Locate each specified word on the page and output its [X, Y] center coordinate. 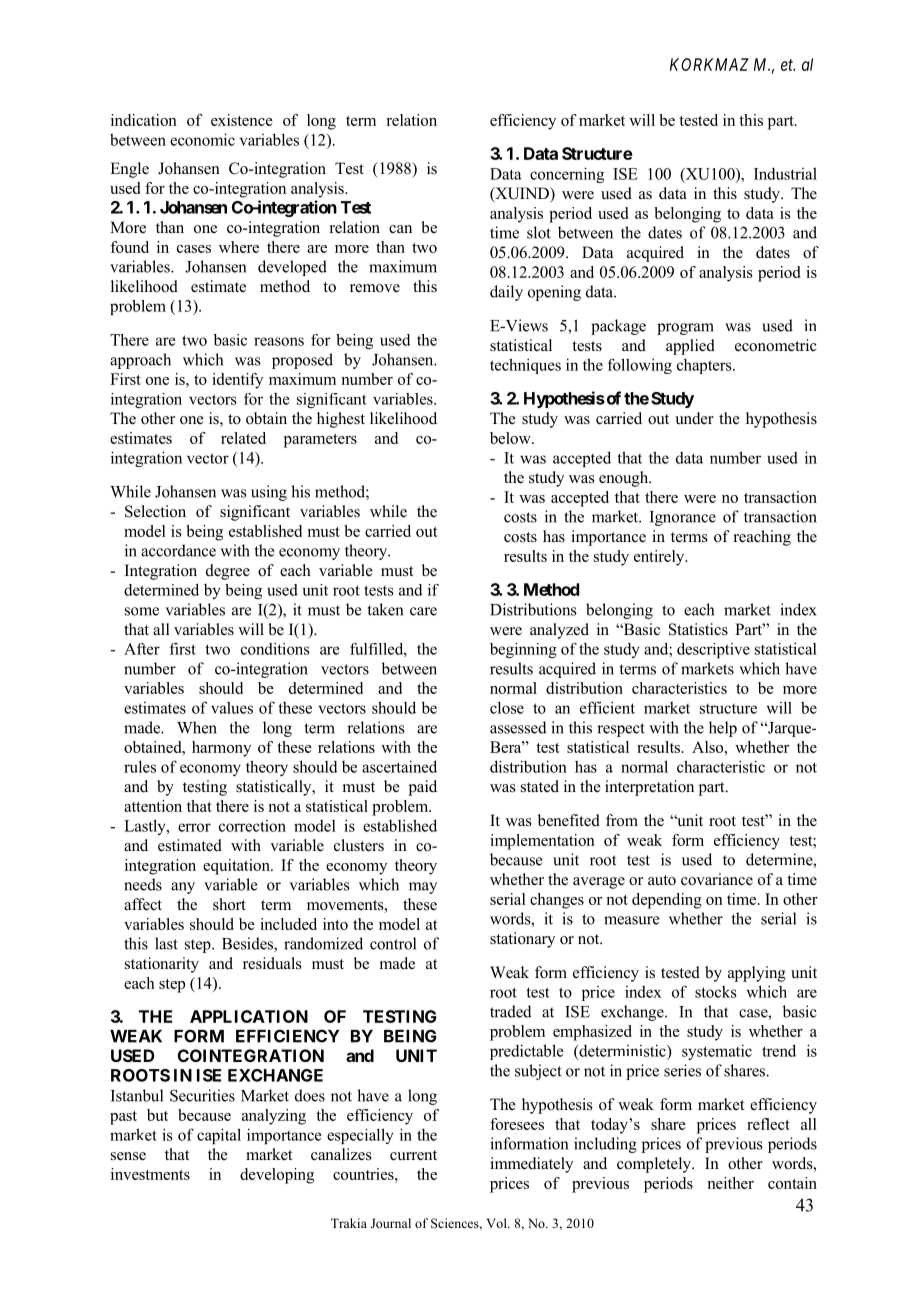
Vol [497, 1223]
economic [202, 139]
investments [150, 1174]
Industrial [785, 173]
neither [730, 1183]
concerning [567, 175]
